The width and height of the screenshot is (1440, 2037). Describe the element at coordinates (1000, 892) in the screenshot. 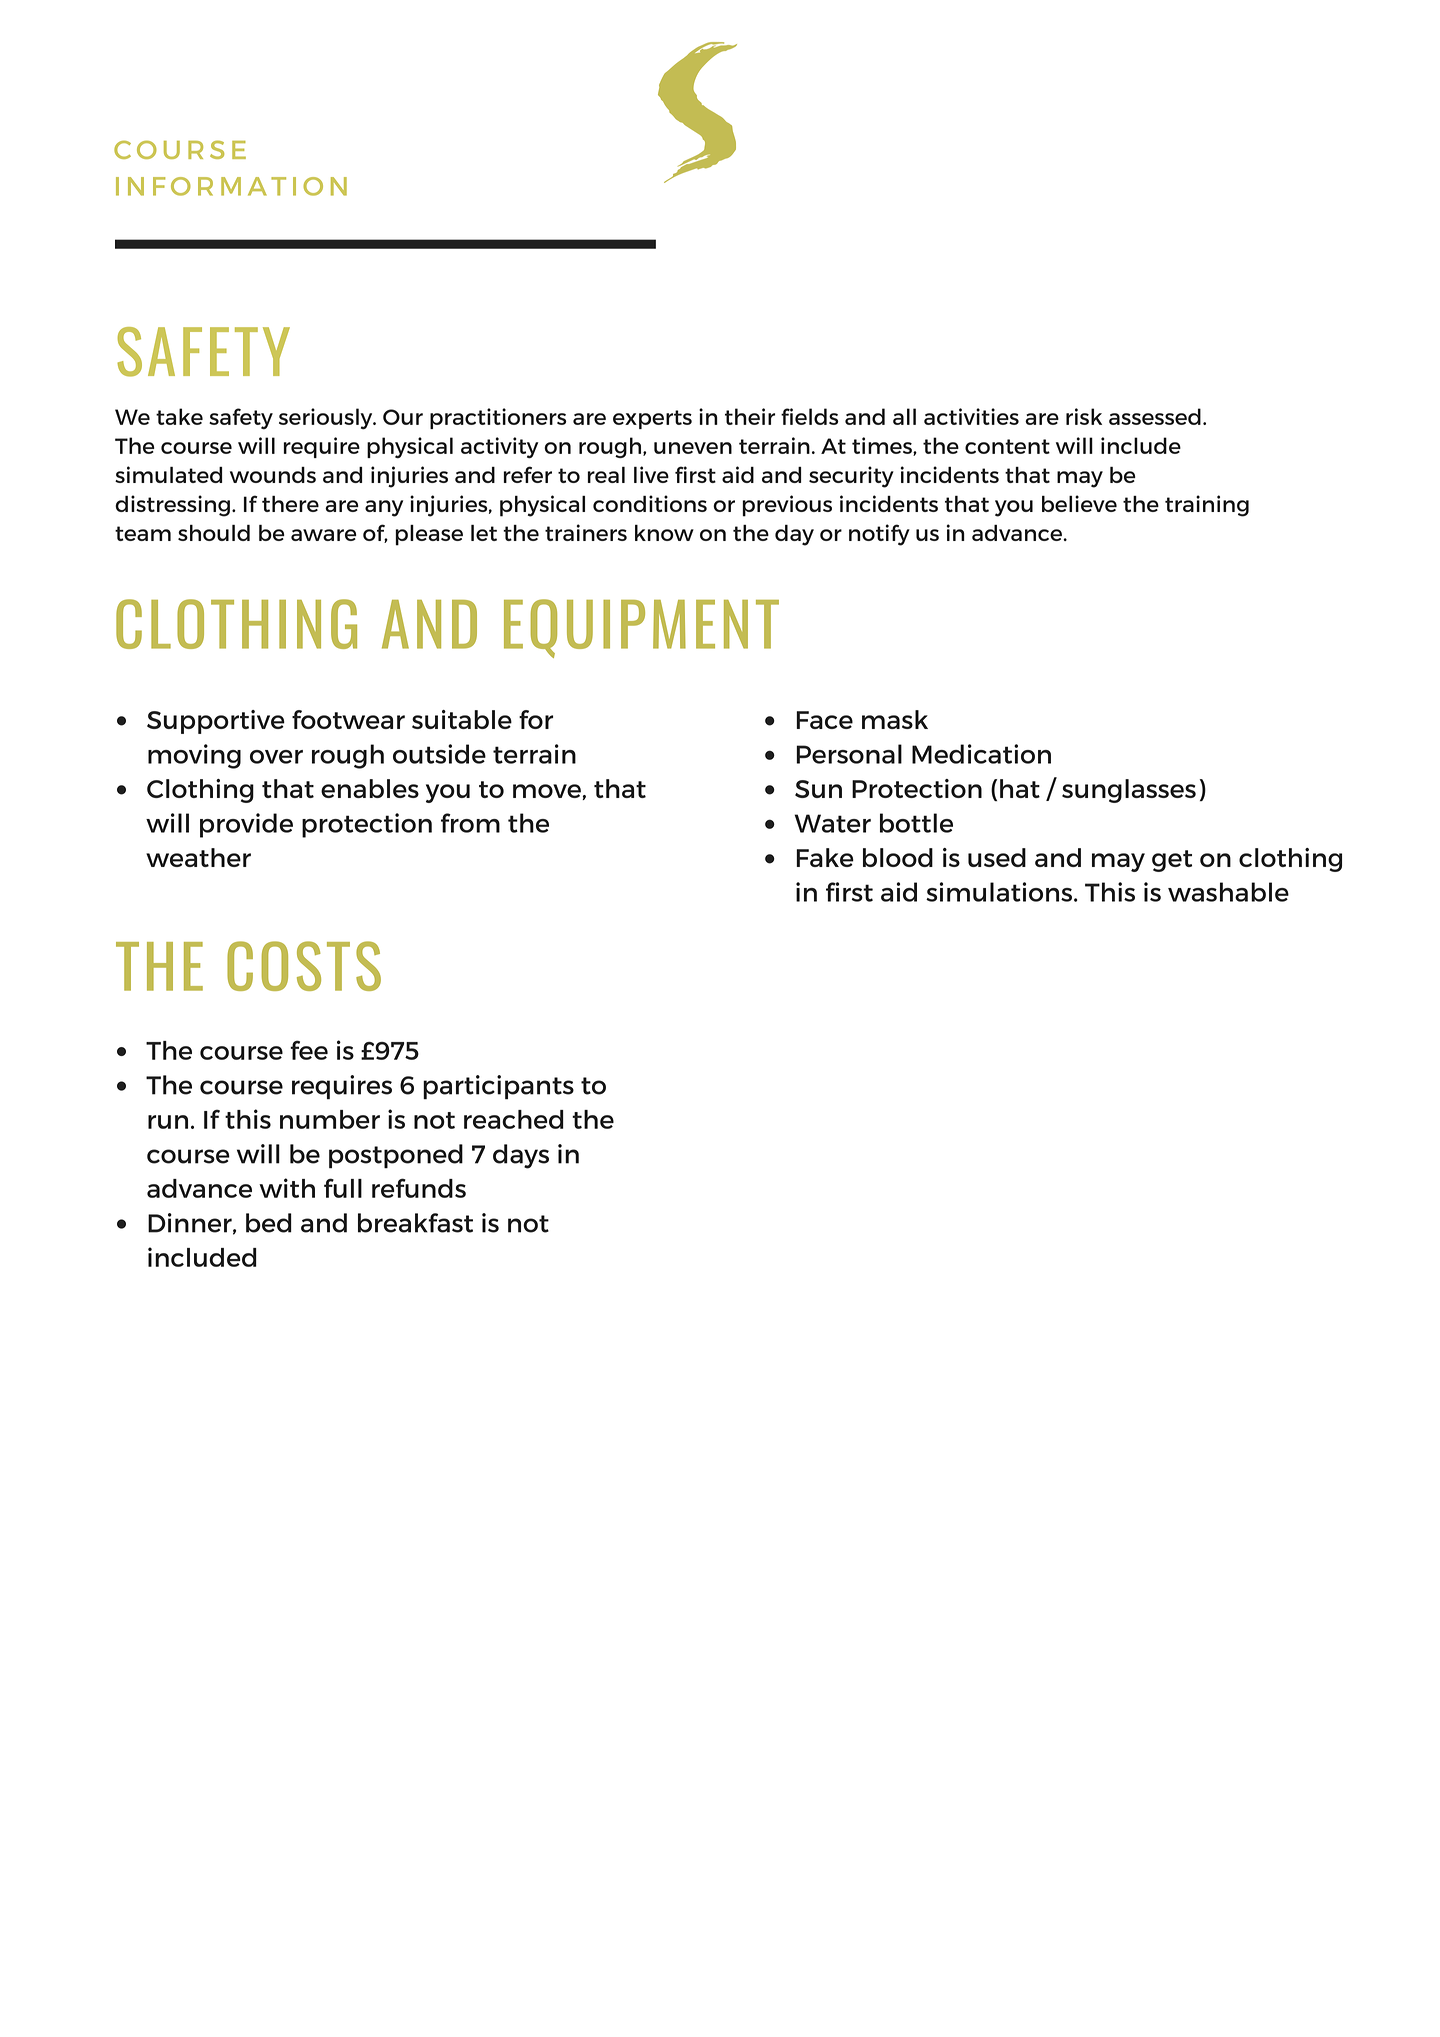

I see `simulations` at that location.
